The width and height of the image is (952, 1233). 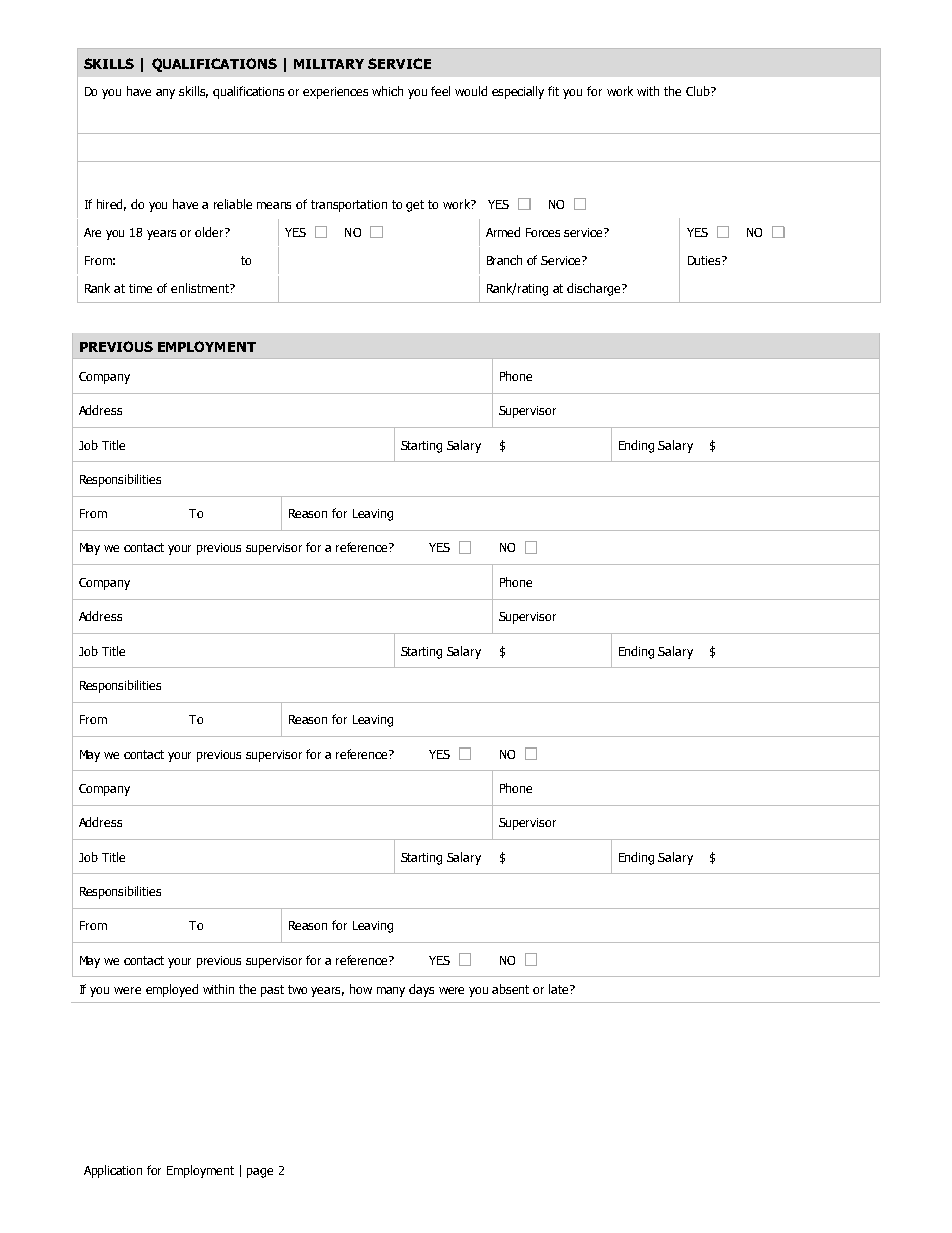 What do you see at coordinates (113, 1171) in the image?
I see `Application` at bounding box center [113, 1171].
